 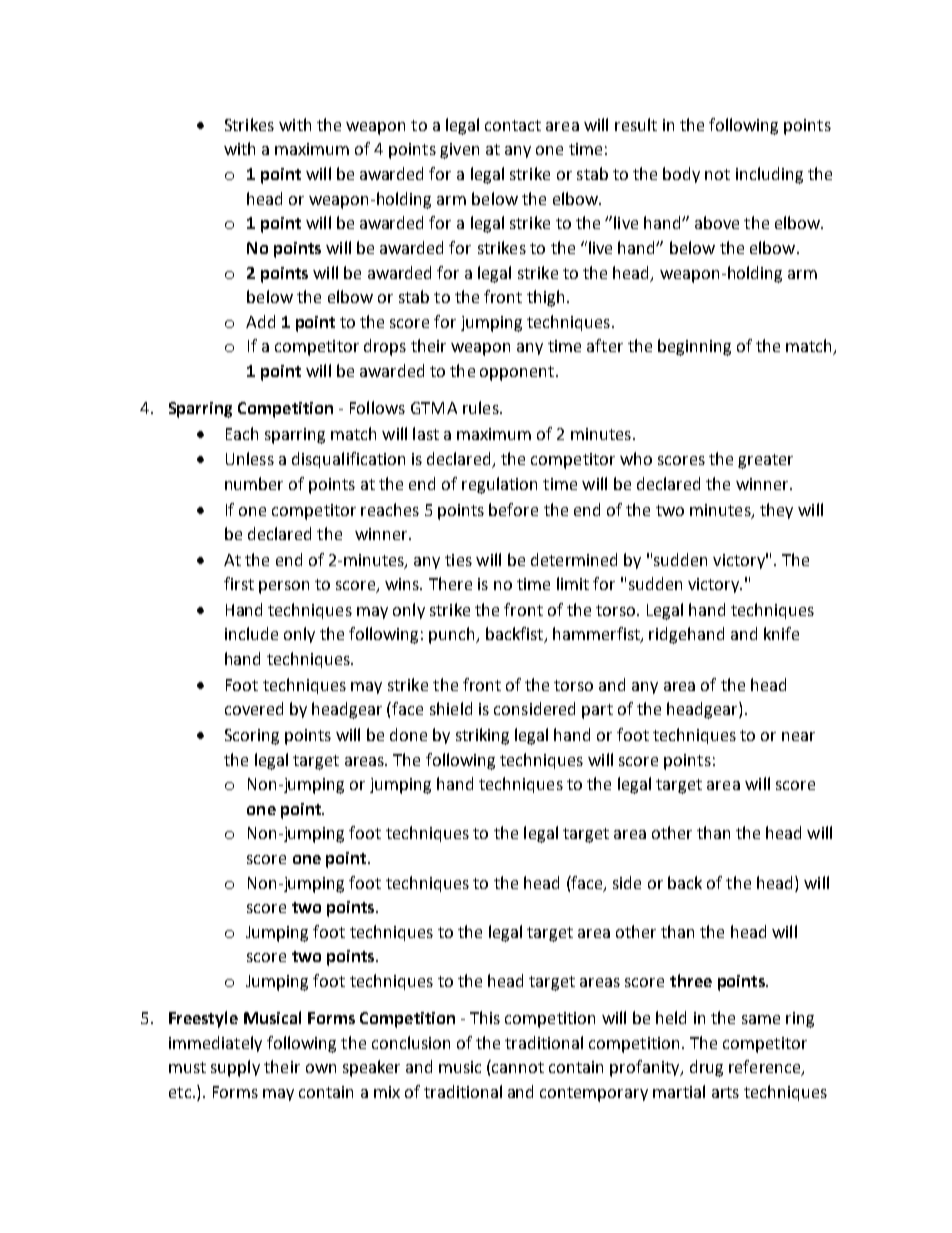 I want to click on supply, so click(x=235, y=1068).
